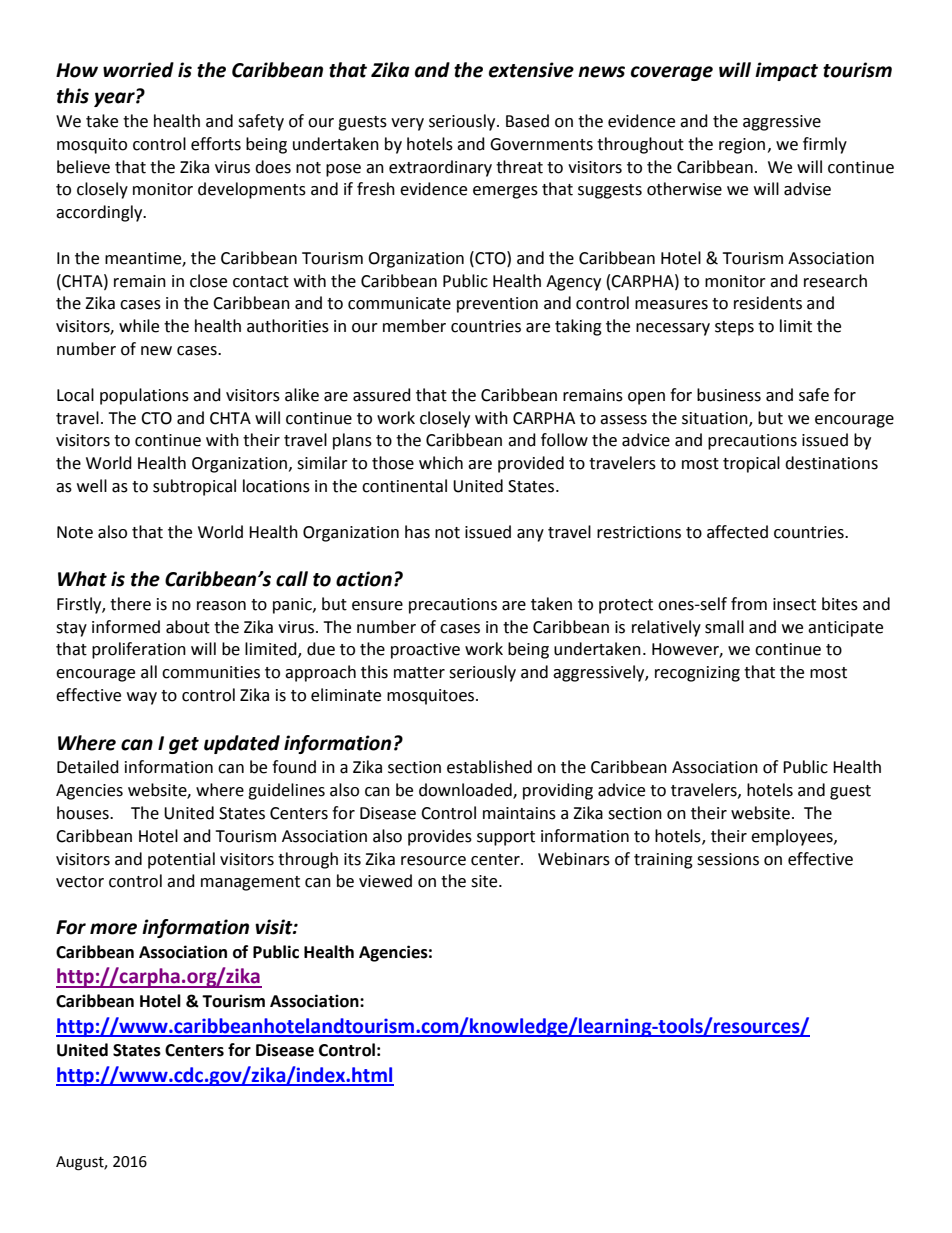 This document has width=952, height=1233. What do you see at coordinates (728, 859) in the document?
I see `sessions` at bounding box center [728, 859].
